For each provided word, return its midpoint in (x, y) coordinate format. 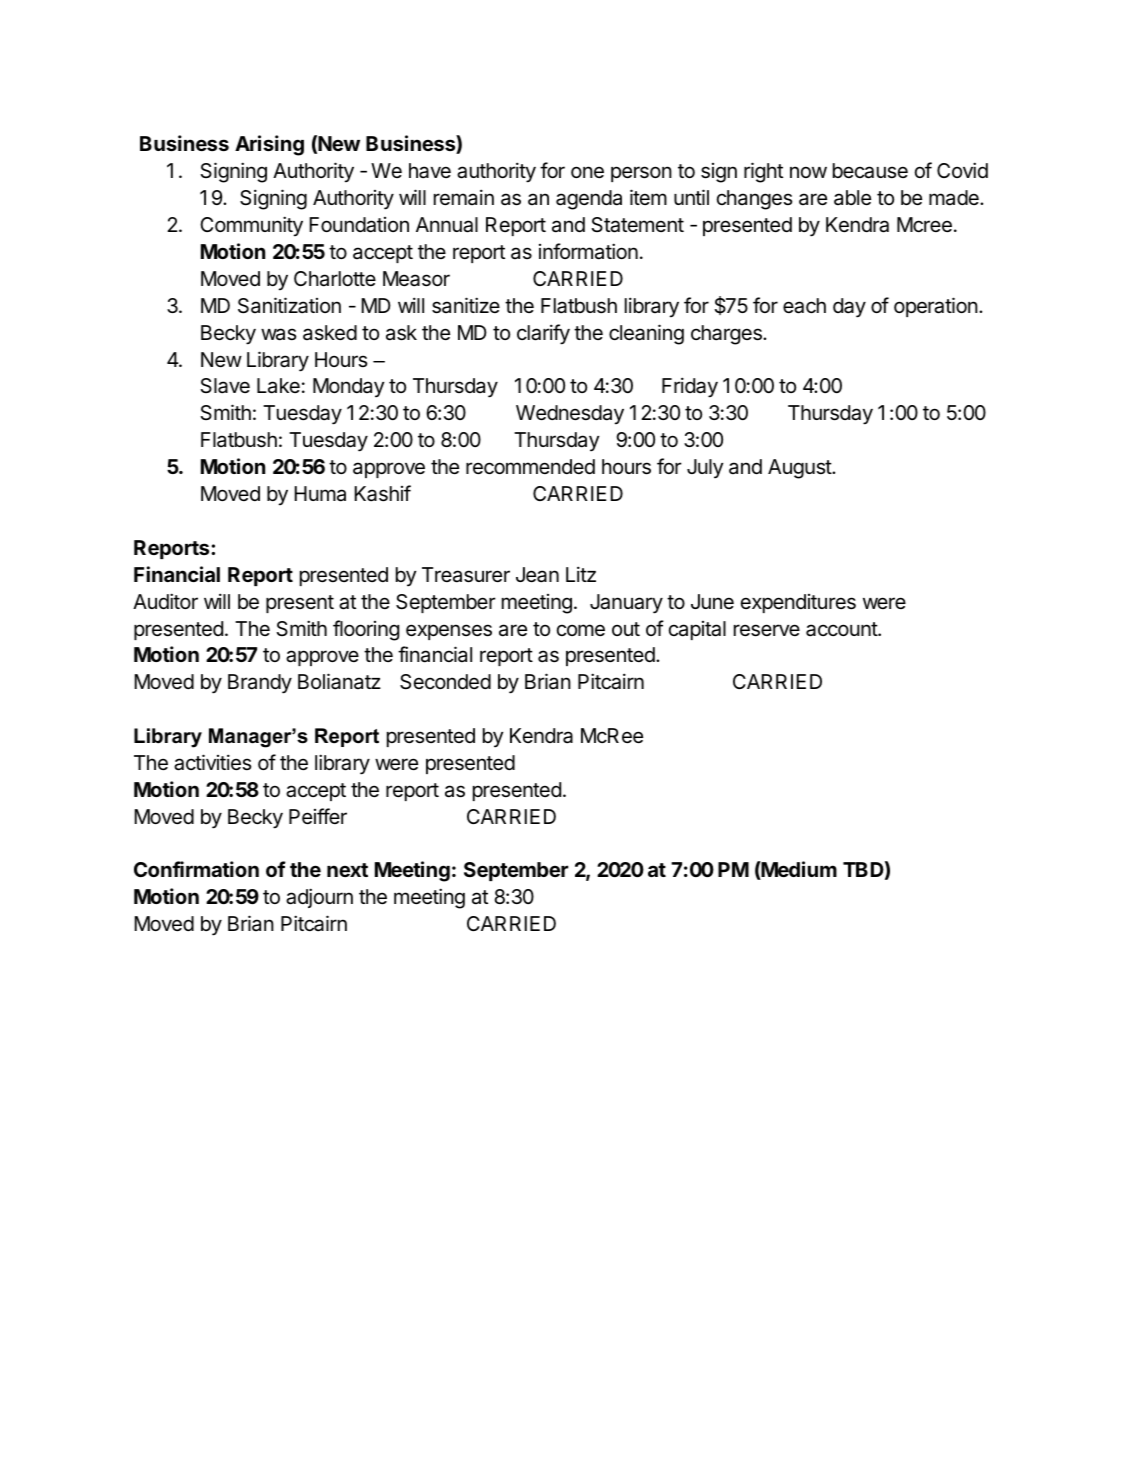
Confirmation (196, 869)
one (587, 172)
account (842, 629)
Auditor (165, 601)
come (581, 630)
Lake (278, 386)
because (870, 171)
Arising (269, 145)
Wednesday (570, 415)
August (800, 469)
